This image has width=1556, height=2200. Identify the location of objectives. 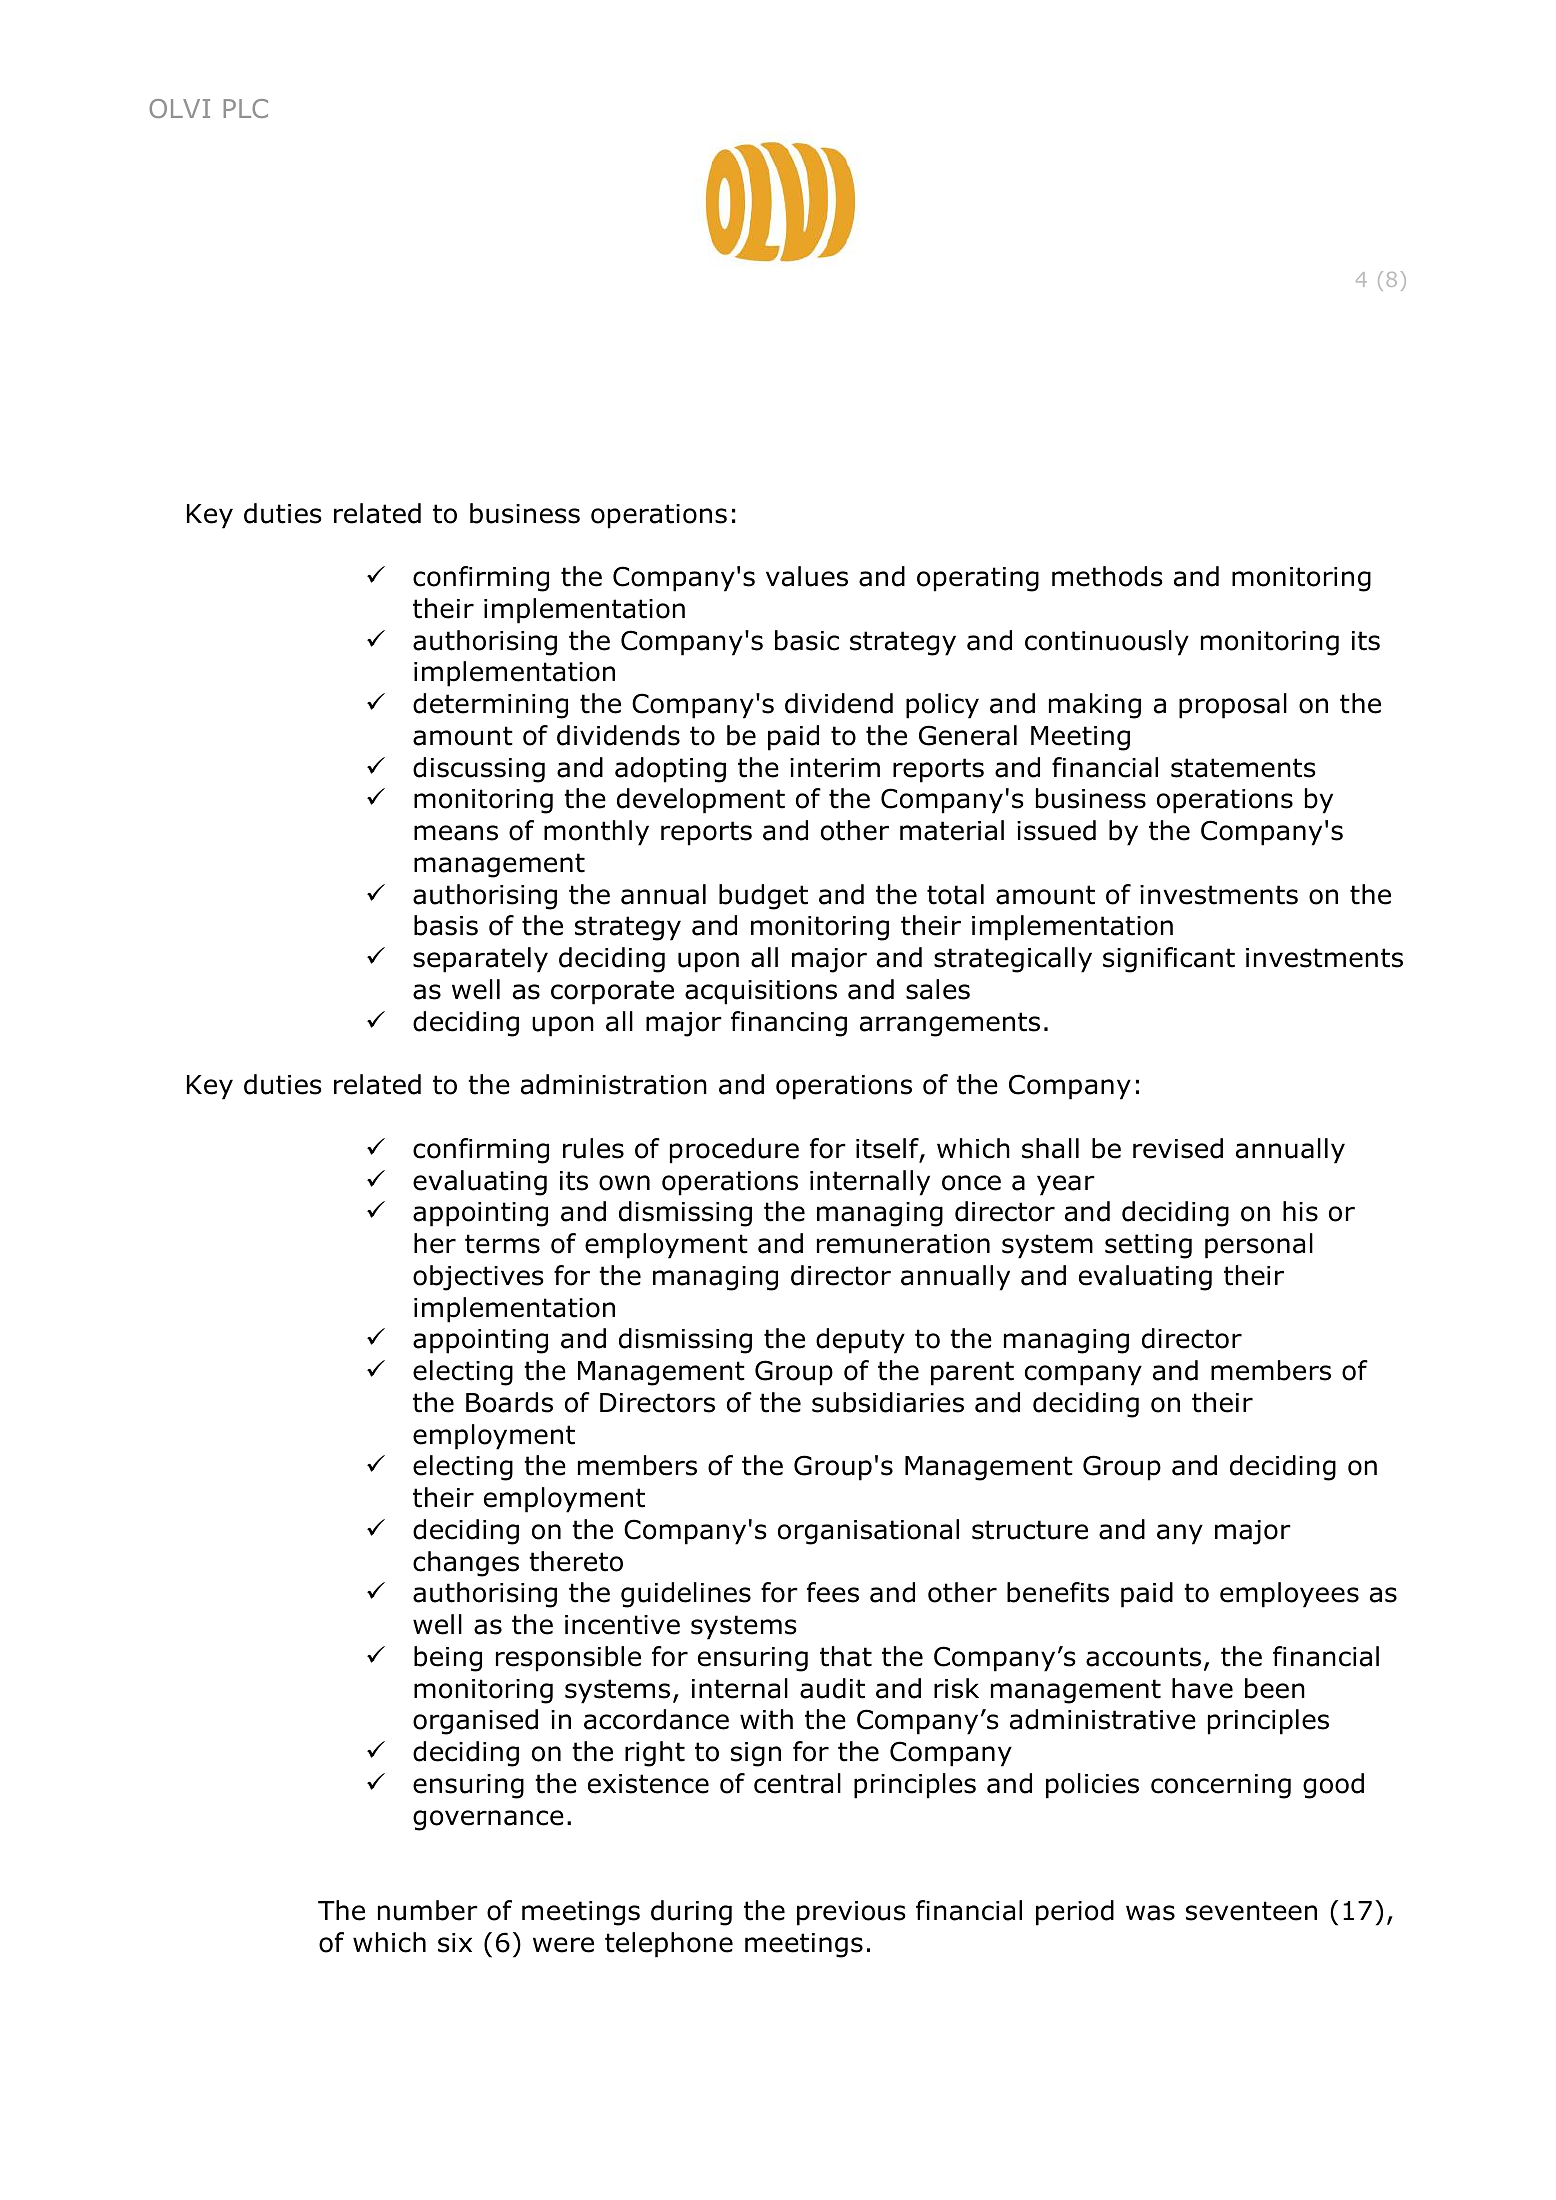
(478, 1278).
